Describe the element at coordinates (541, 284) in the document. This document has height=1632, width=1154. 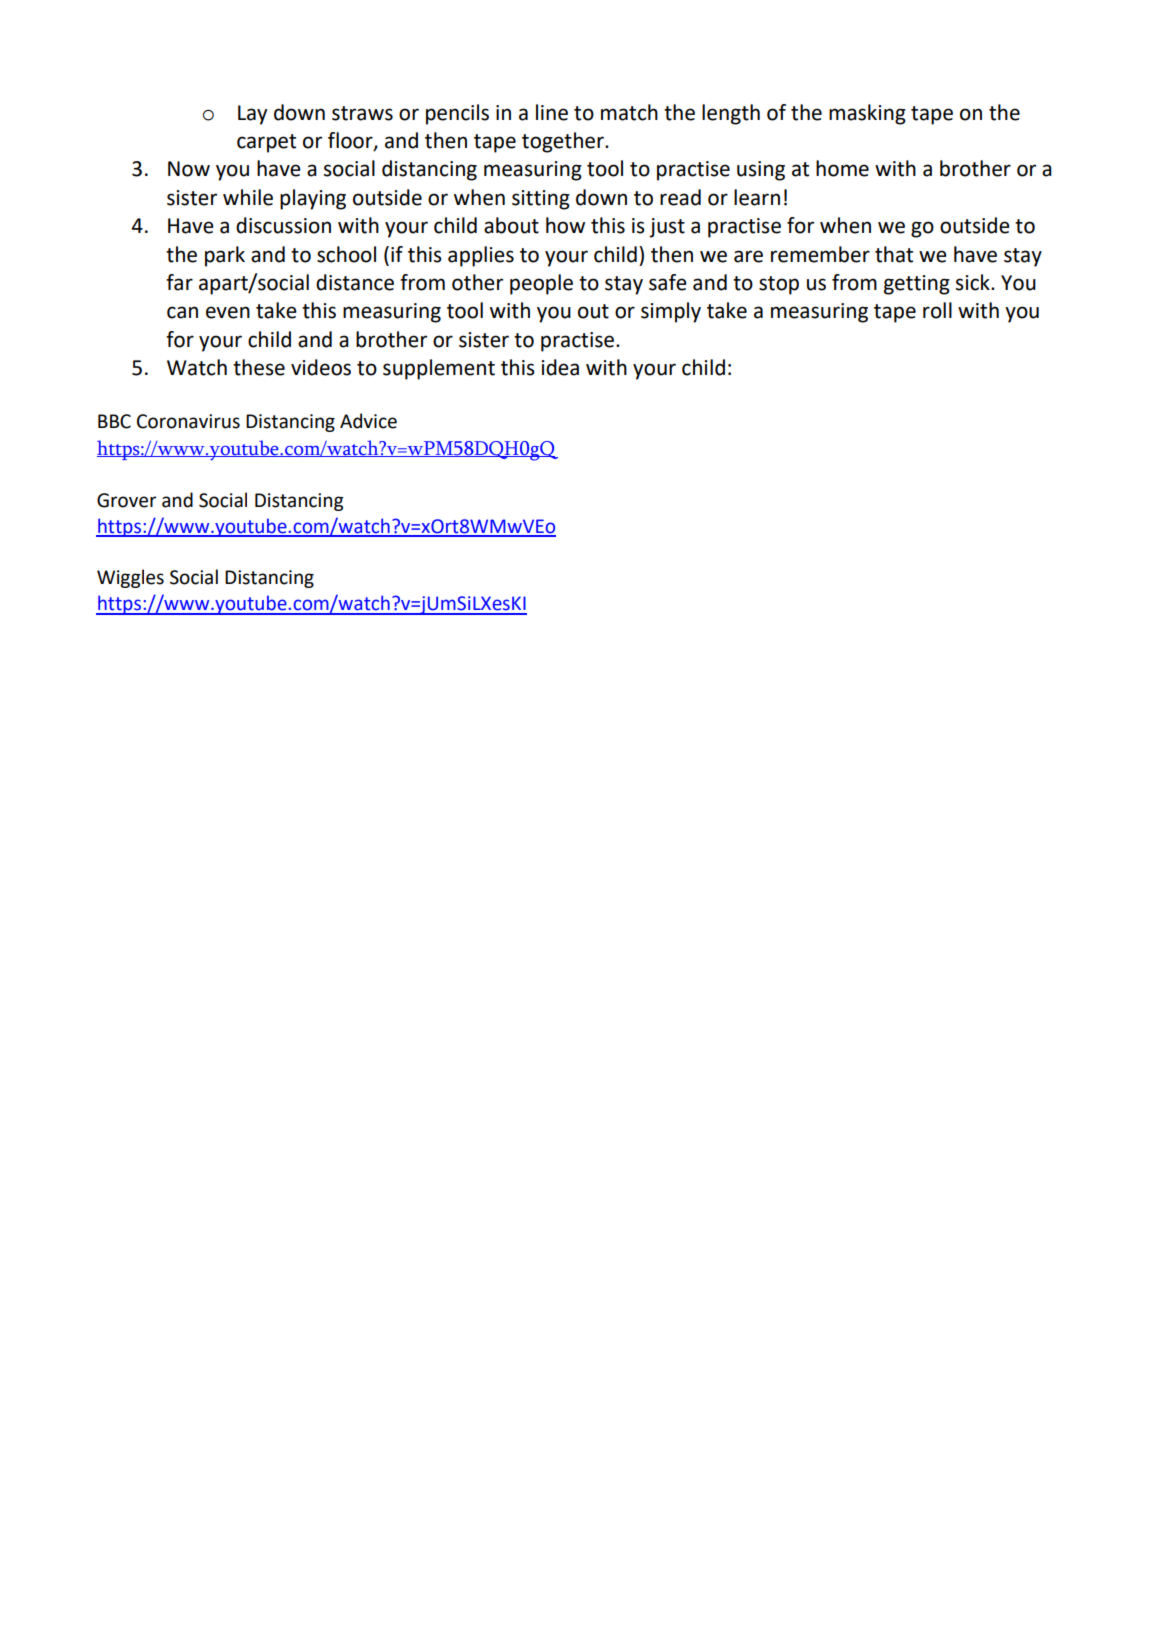
I see `people` at that location.
